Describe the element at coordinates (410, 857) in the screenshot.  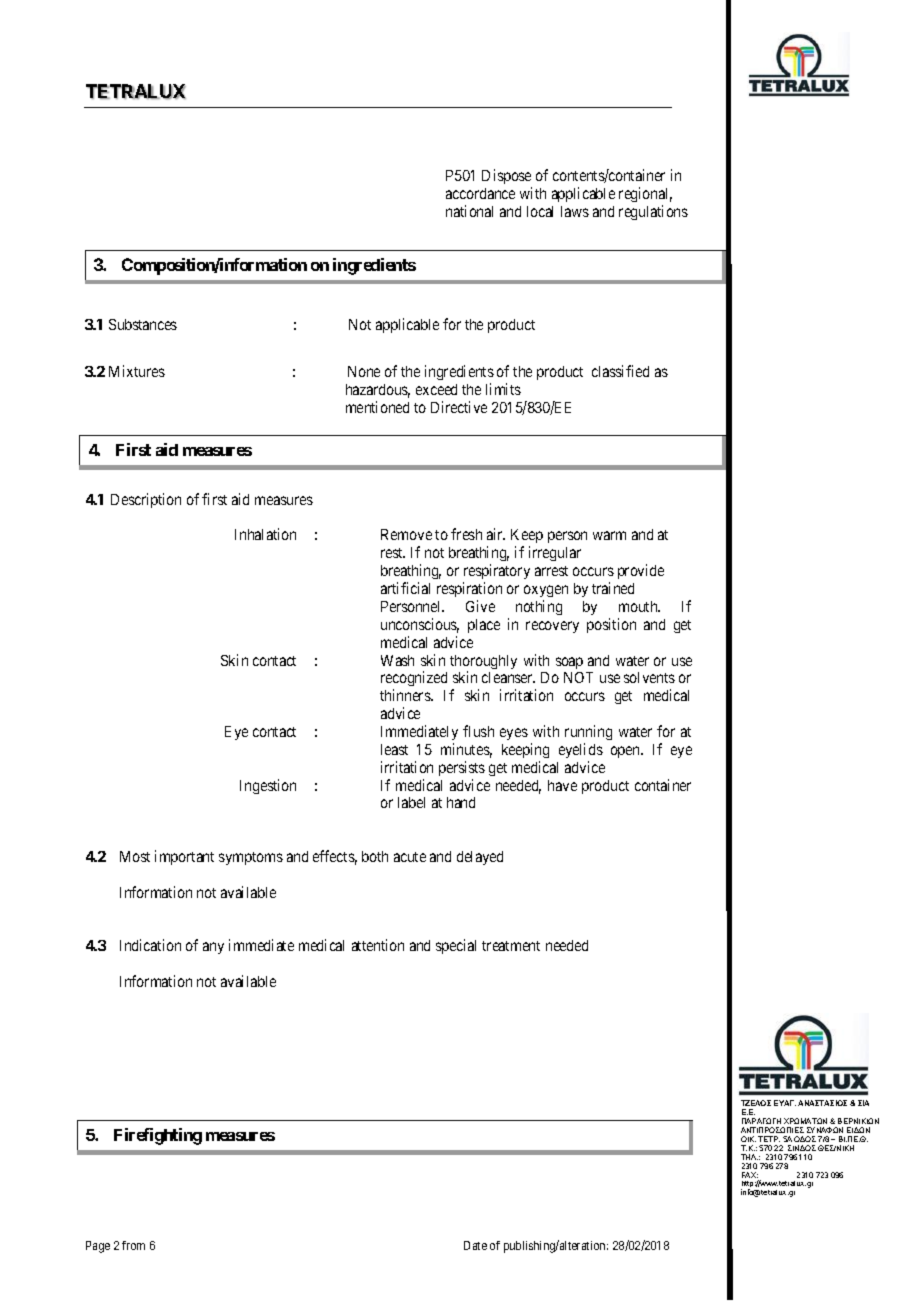
I see `acute` at that location.
